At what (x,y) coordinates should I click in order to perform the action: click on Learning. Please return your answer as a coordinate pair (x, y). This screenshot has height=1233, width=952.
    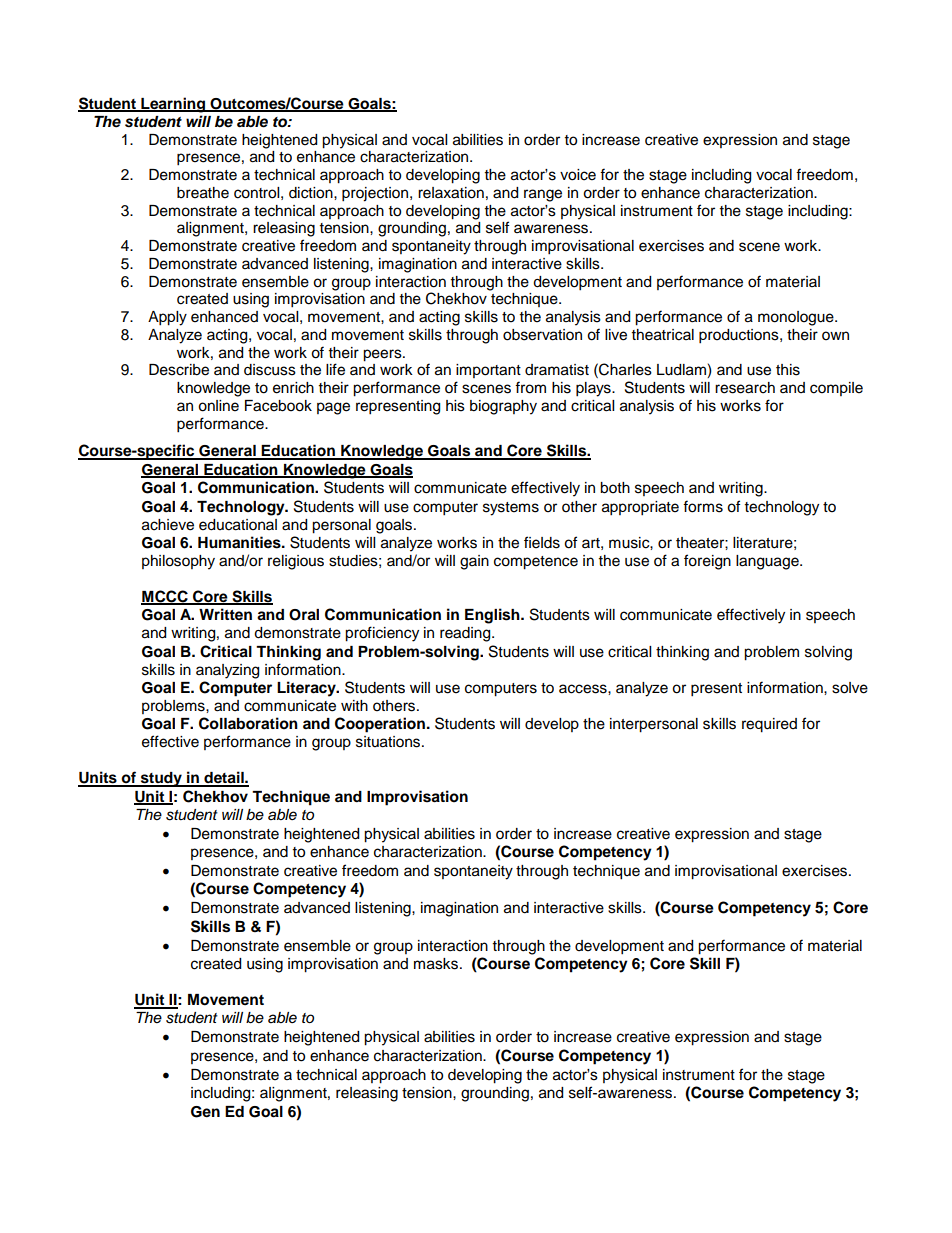
    Looking at the image, I should click on (173, 105).
